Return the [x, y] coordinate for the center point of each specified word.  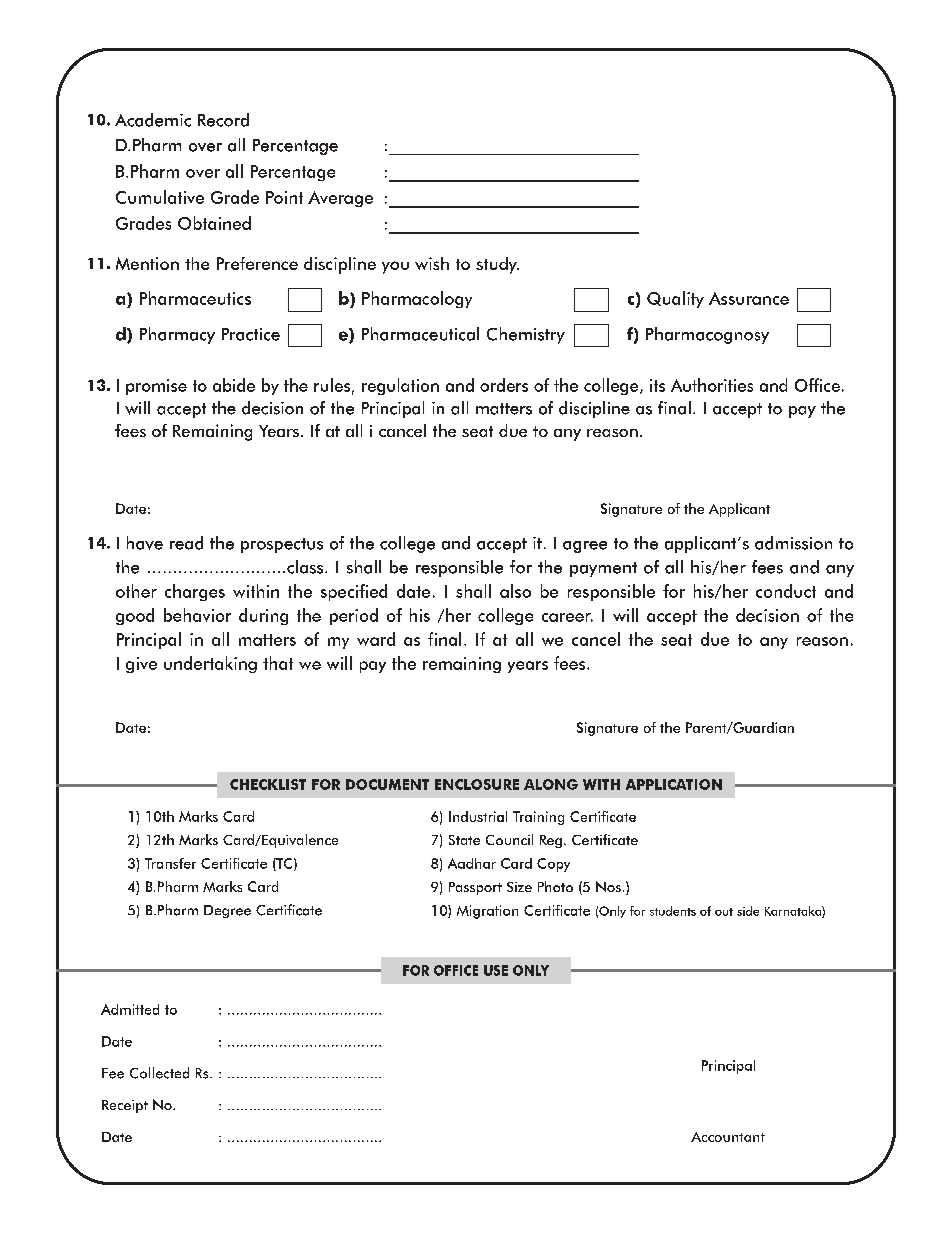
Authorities [712, 385]
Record [223, 120]
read [186, 543]
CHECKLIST [268, 784]
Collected [159, 1073]
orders [504, 385]
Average [340, 199]
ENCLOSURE [477, 784]
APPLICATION [674, 784]
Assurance [749, 298]
